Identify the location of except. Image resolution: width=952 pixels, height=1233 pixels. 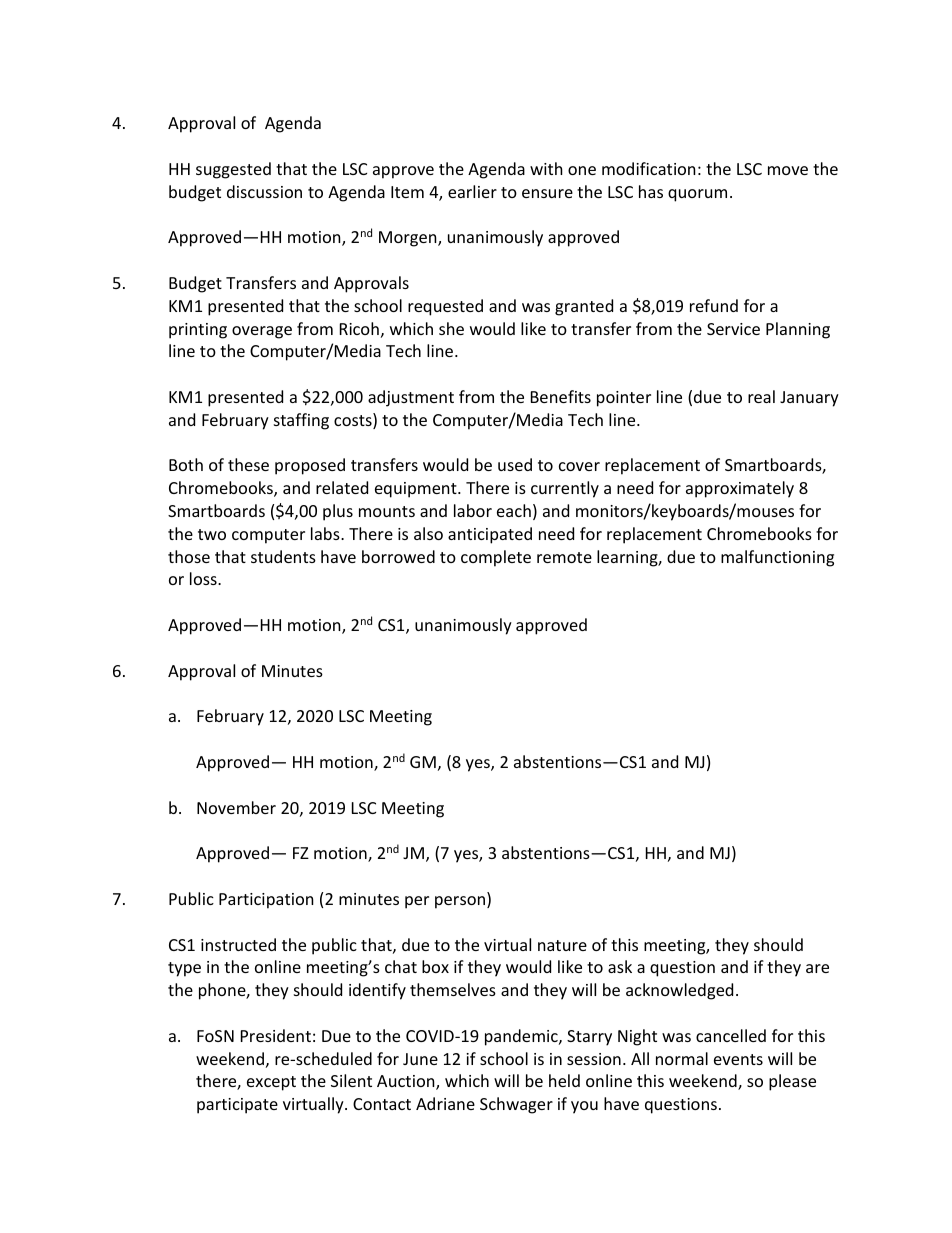
(271, 1083).
